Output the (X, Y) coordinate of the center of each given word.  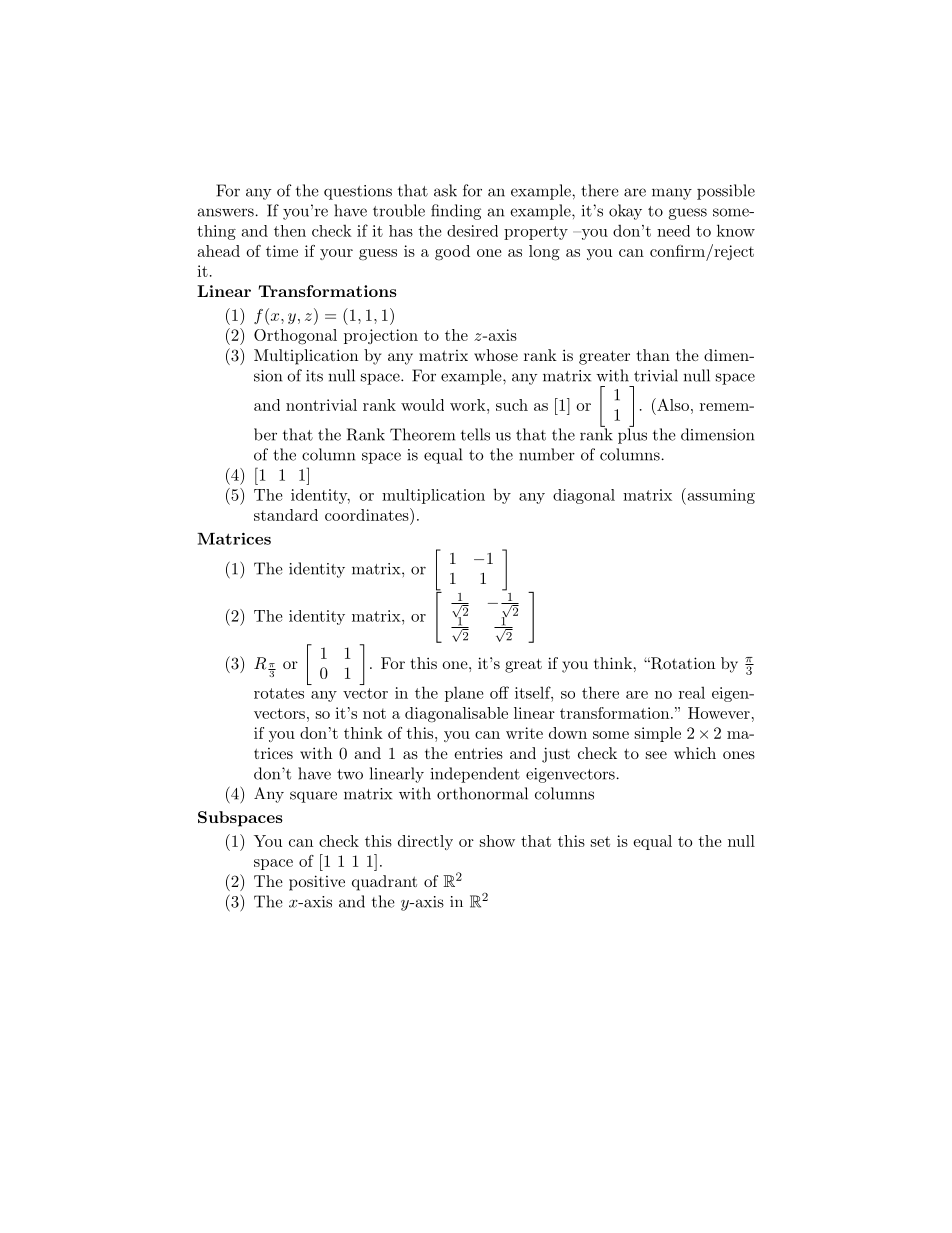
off (499, 692)
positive (317, 883)
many (672, 194)
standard (286, 515)
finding (456, 212)
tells (475, 434)
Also (672, 404)
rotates (279, 693)
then (290, 231)
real (692, 693)
